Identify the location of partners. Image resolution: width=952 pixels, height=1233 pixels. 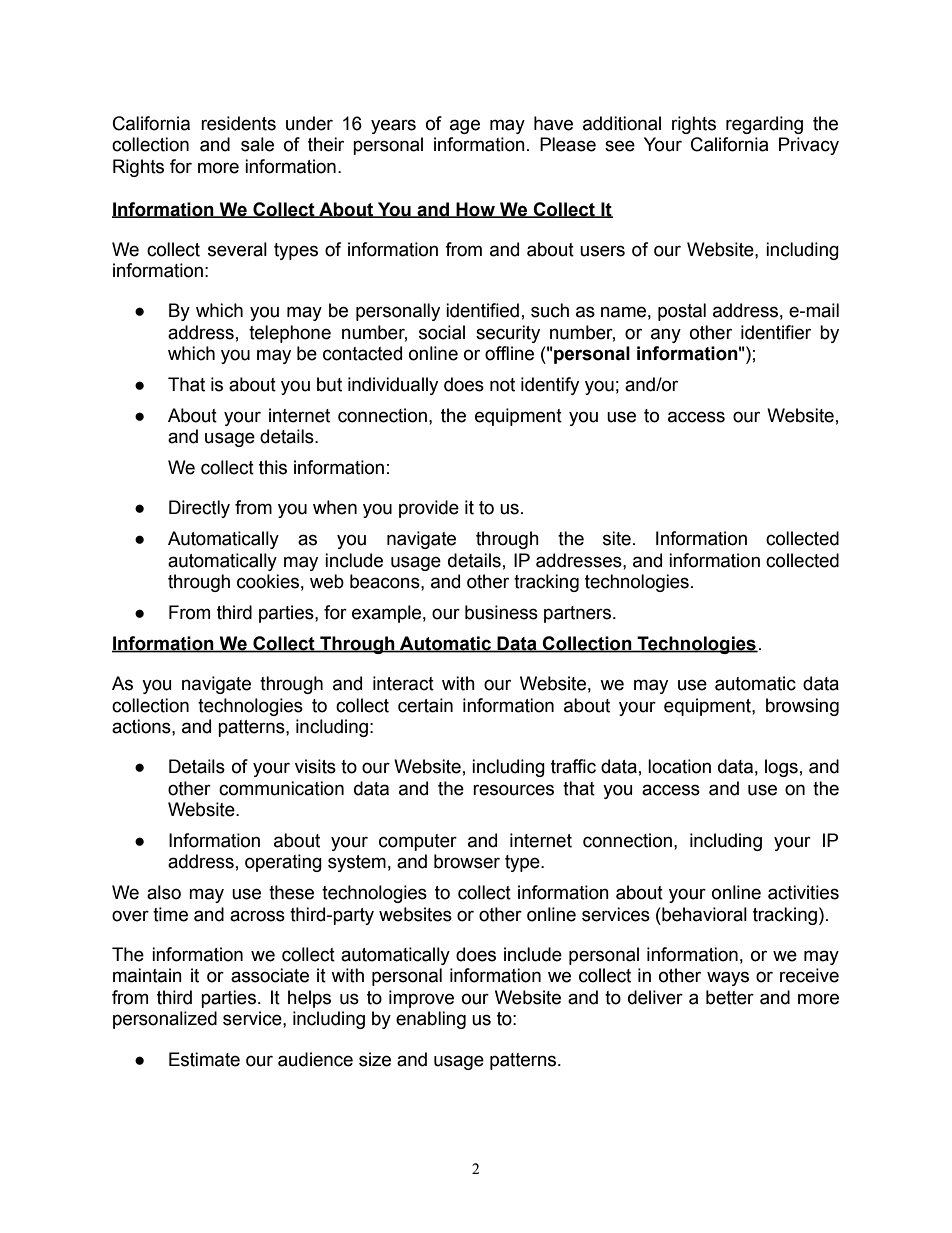
(577, 614).
